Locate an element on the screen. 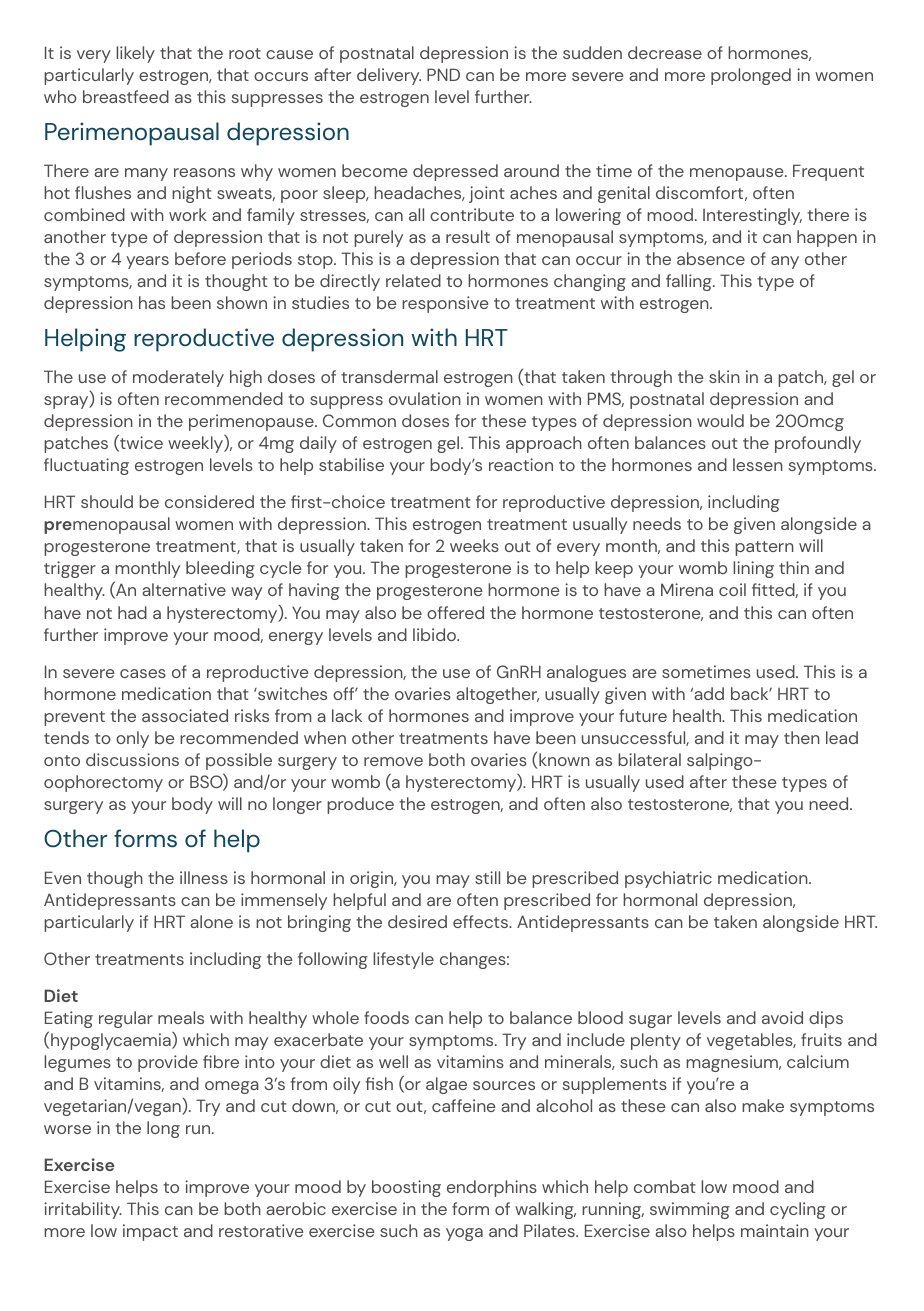 The width and height of the screenshot is (924, 1311). PND is located at coordinates (443, 74).
